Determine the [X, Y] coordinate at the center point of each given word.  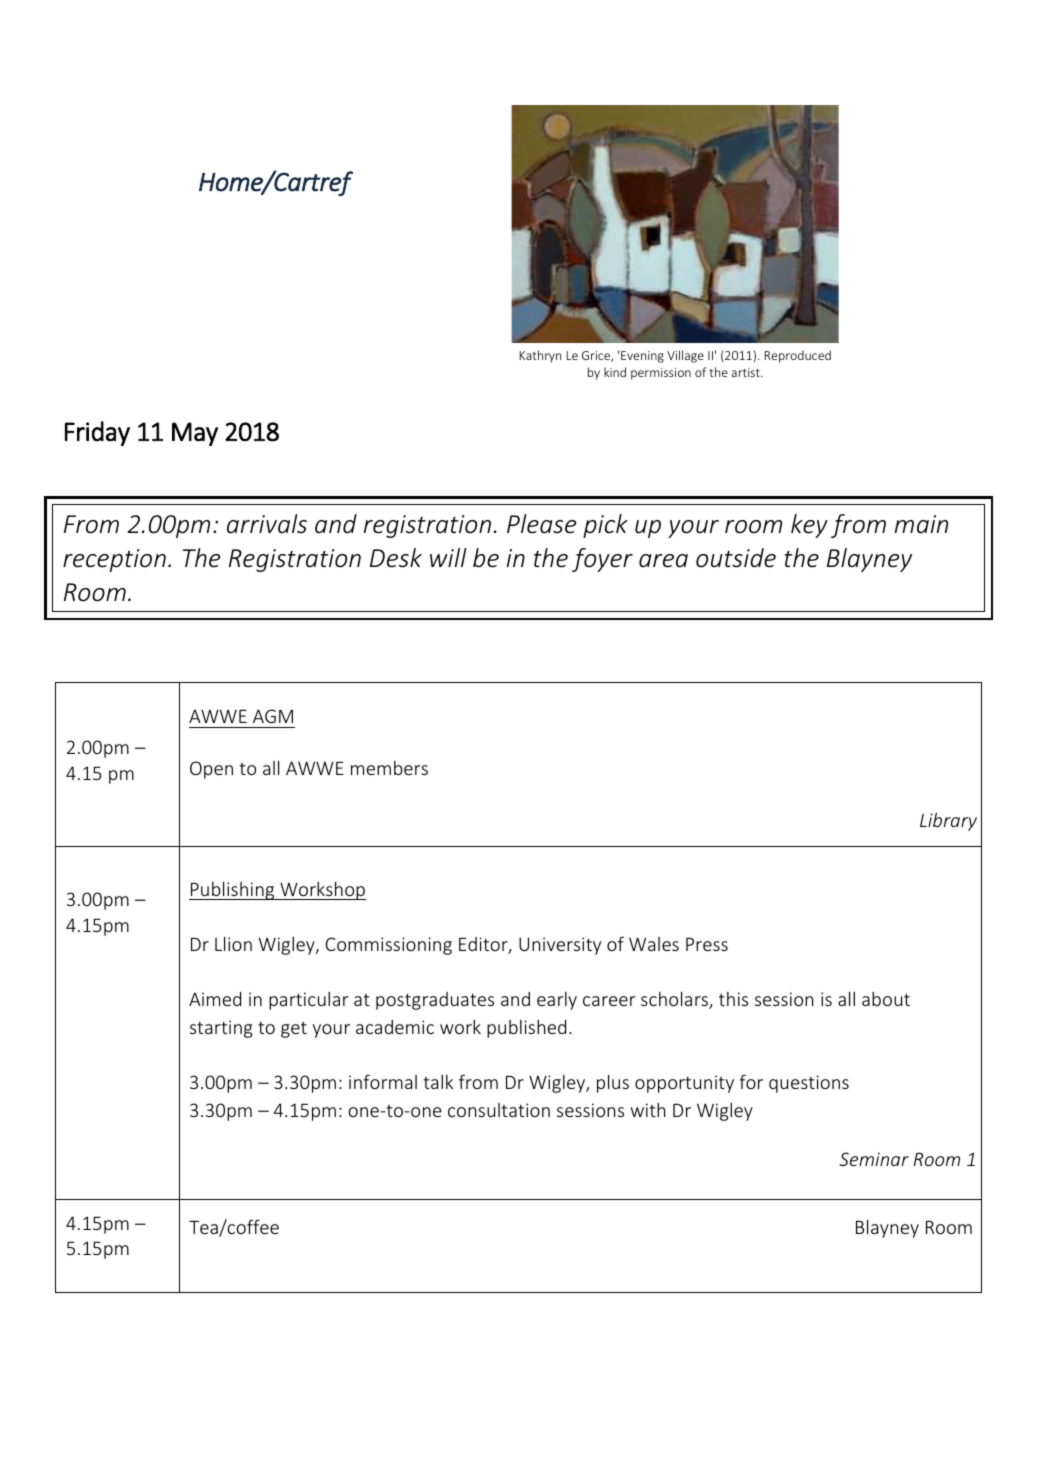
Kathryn [540, 356]
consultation [499, 1110]
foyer [602, 560]
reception [114, 560]
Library [948, 822]
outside [736, 558]
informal [383, 1081]
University [560, 946]
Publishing [233, 890]
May [195, 434]
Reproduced [797, 356]
